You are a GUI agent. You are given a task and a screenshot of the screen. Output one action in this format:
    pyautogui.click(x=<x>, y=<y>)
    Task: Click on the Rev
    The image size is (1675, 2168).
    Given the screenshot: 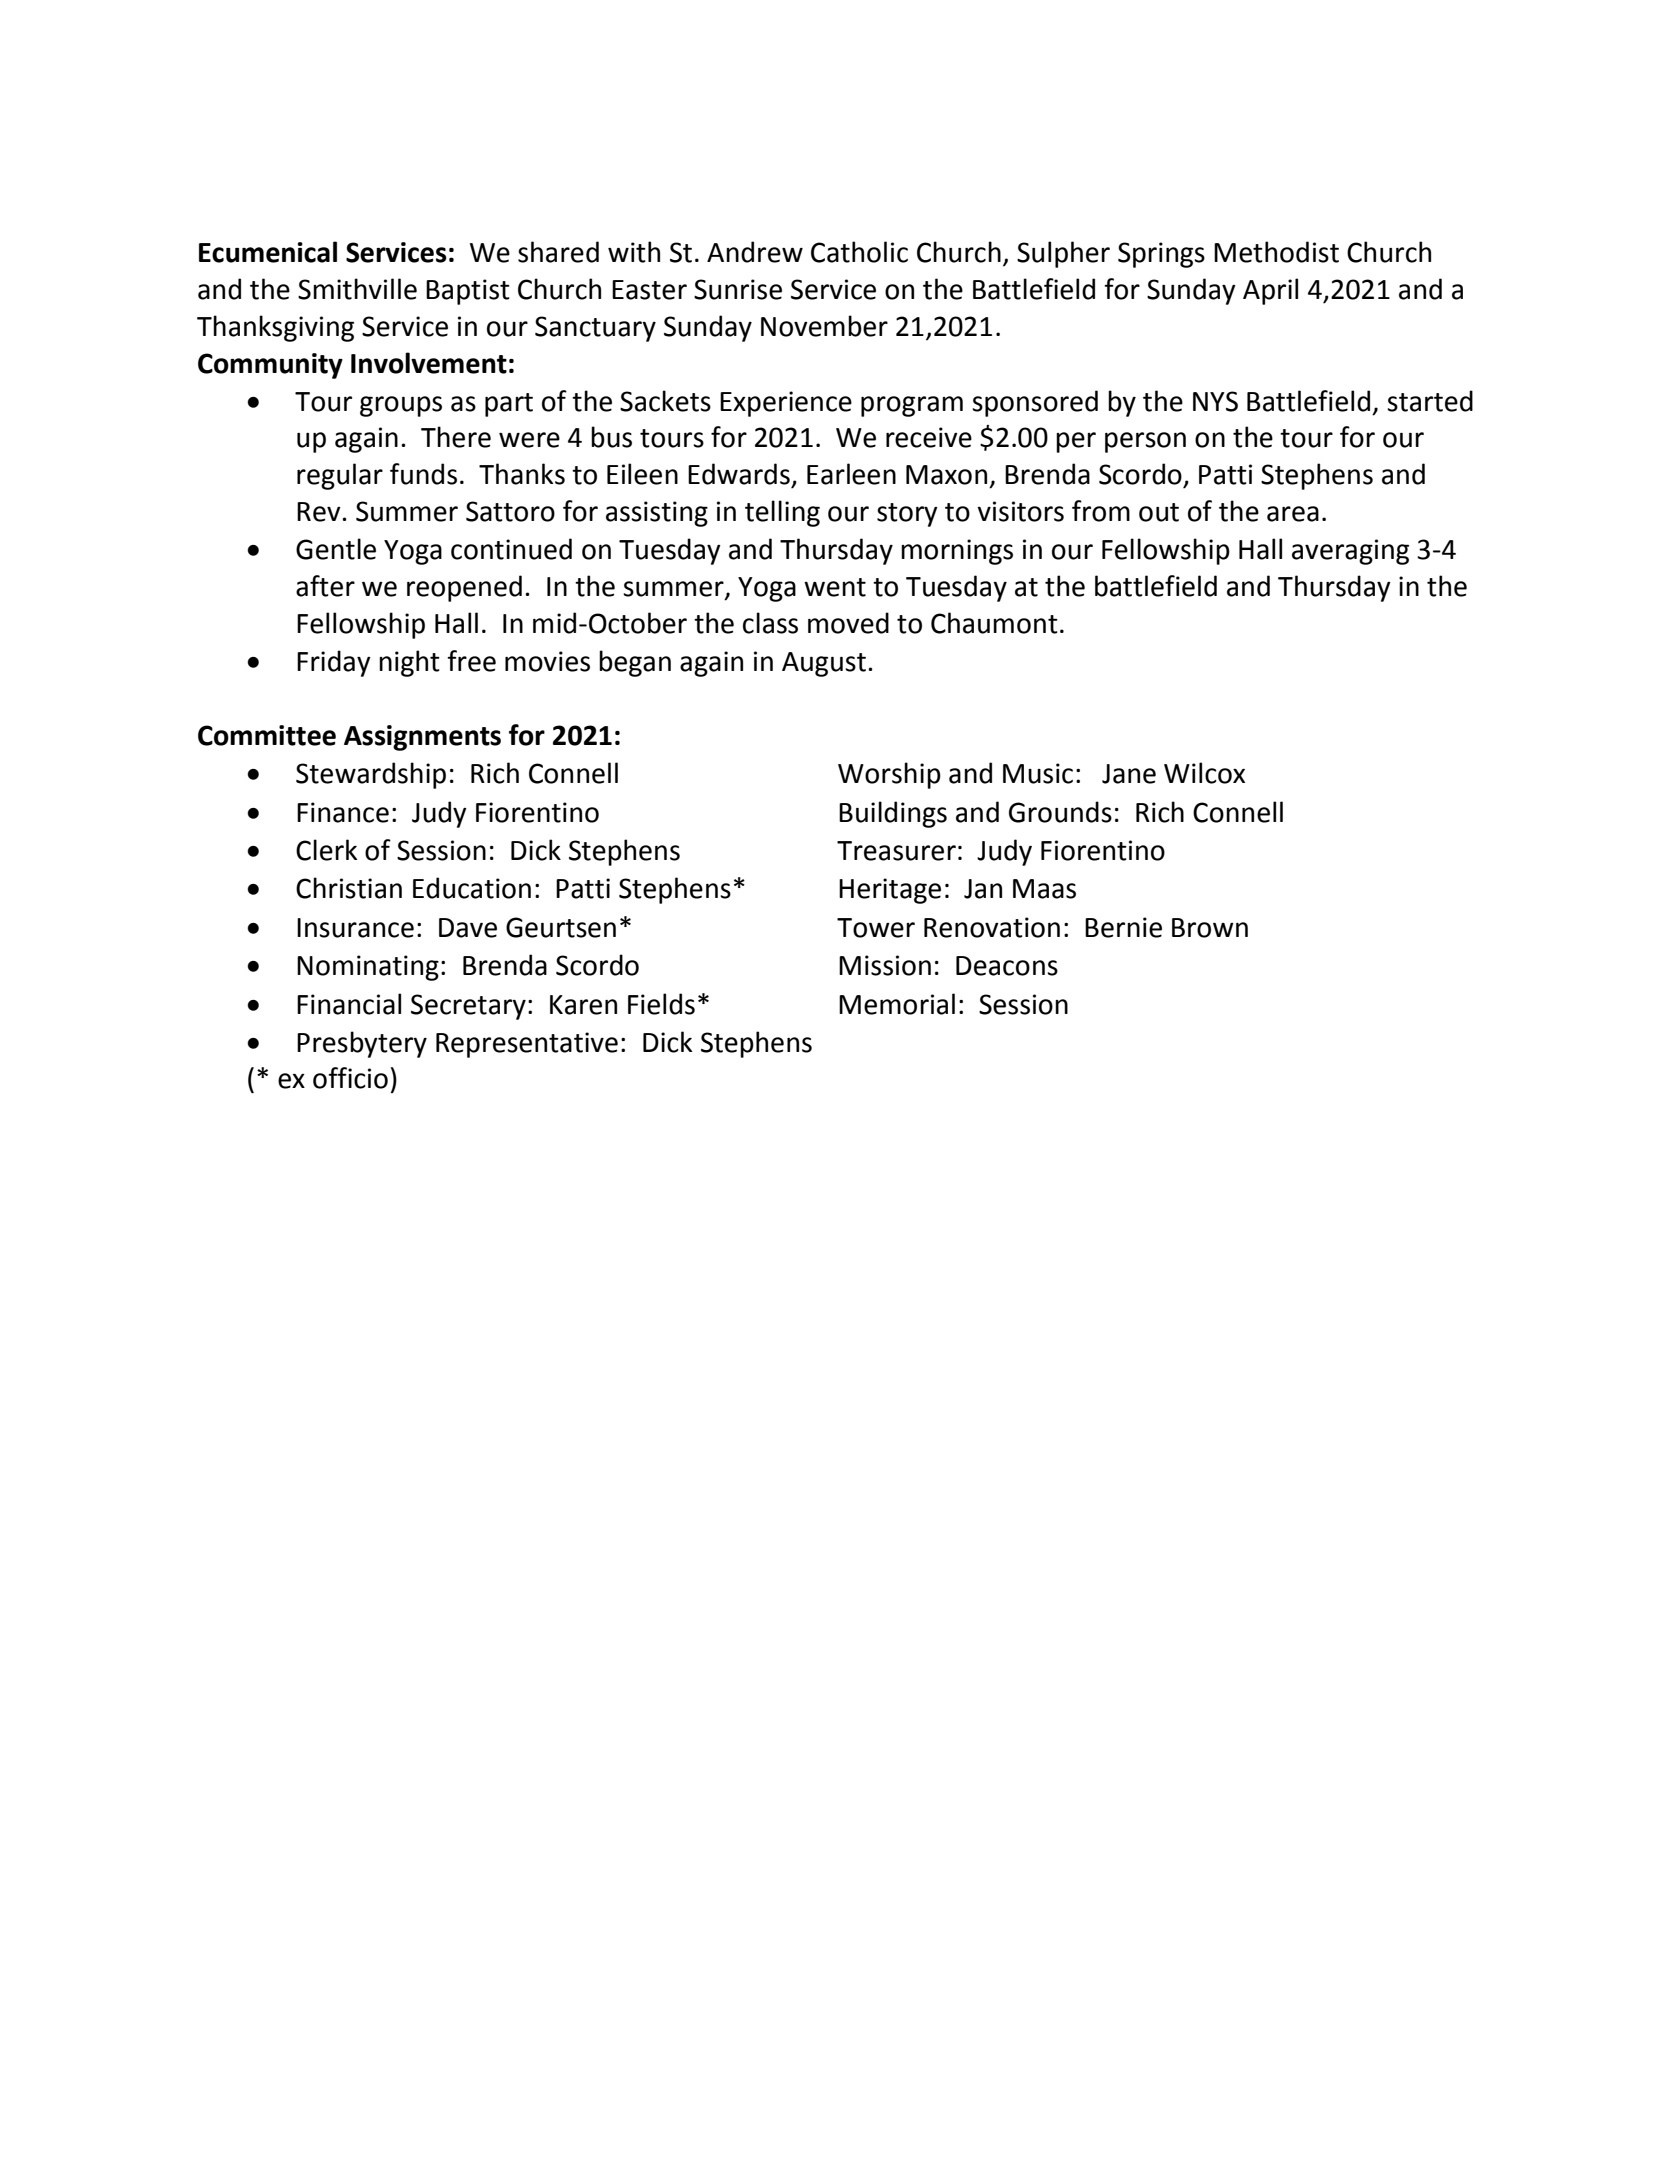 What is the action you would take?
    pyautogui.click(x=320, y=512)
